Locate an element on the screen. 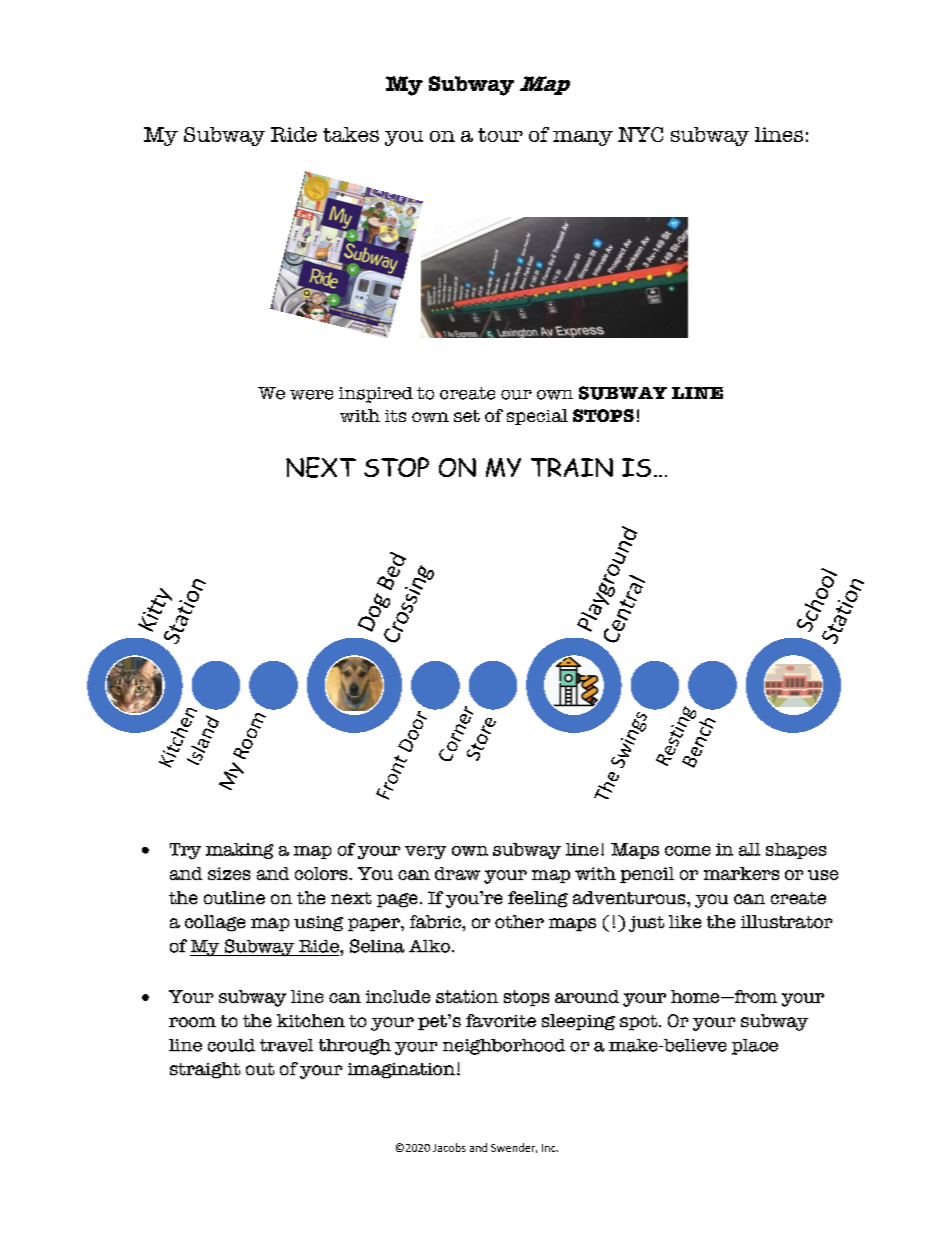 Image resolution: width=952 pixels, height=1233 pixels. straight is located at coordinates (205, 1070).
